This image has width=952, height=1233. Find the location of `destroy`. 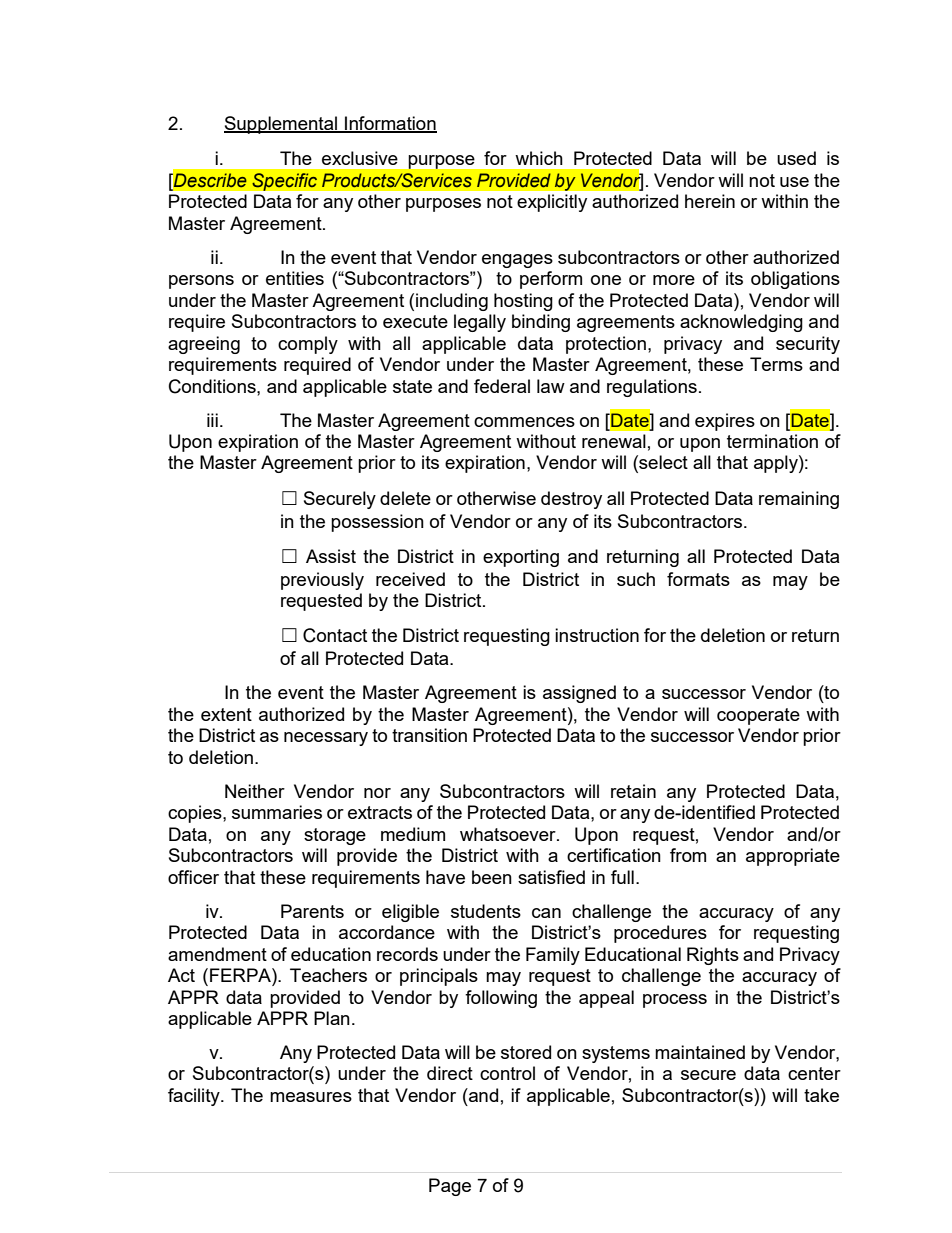

destroy is located at coordinates (571, 500).
